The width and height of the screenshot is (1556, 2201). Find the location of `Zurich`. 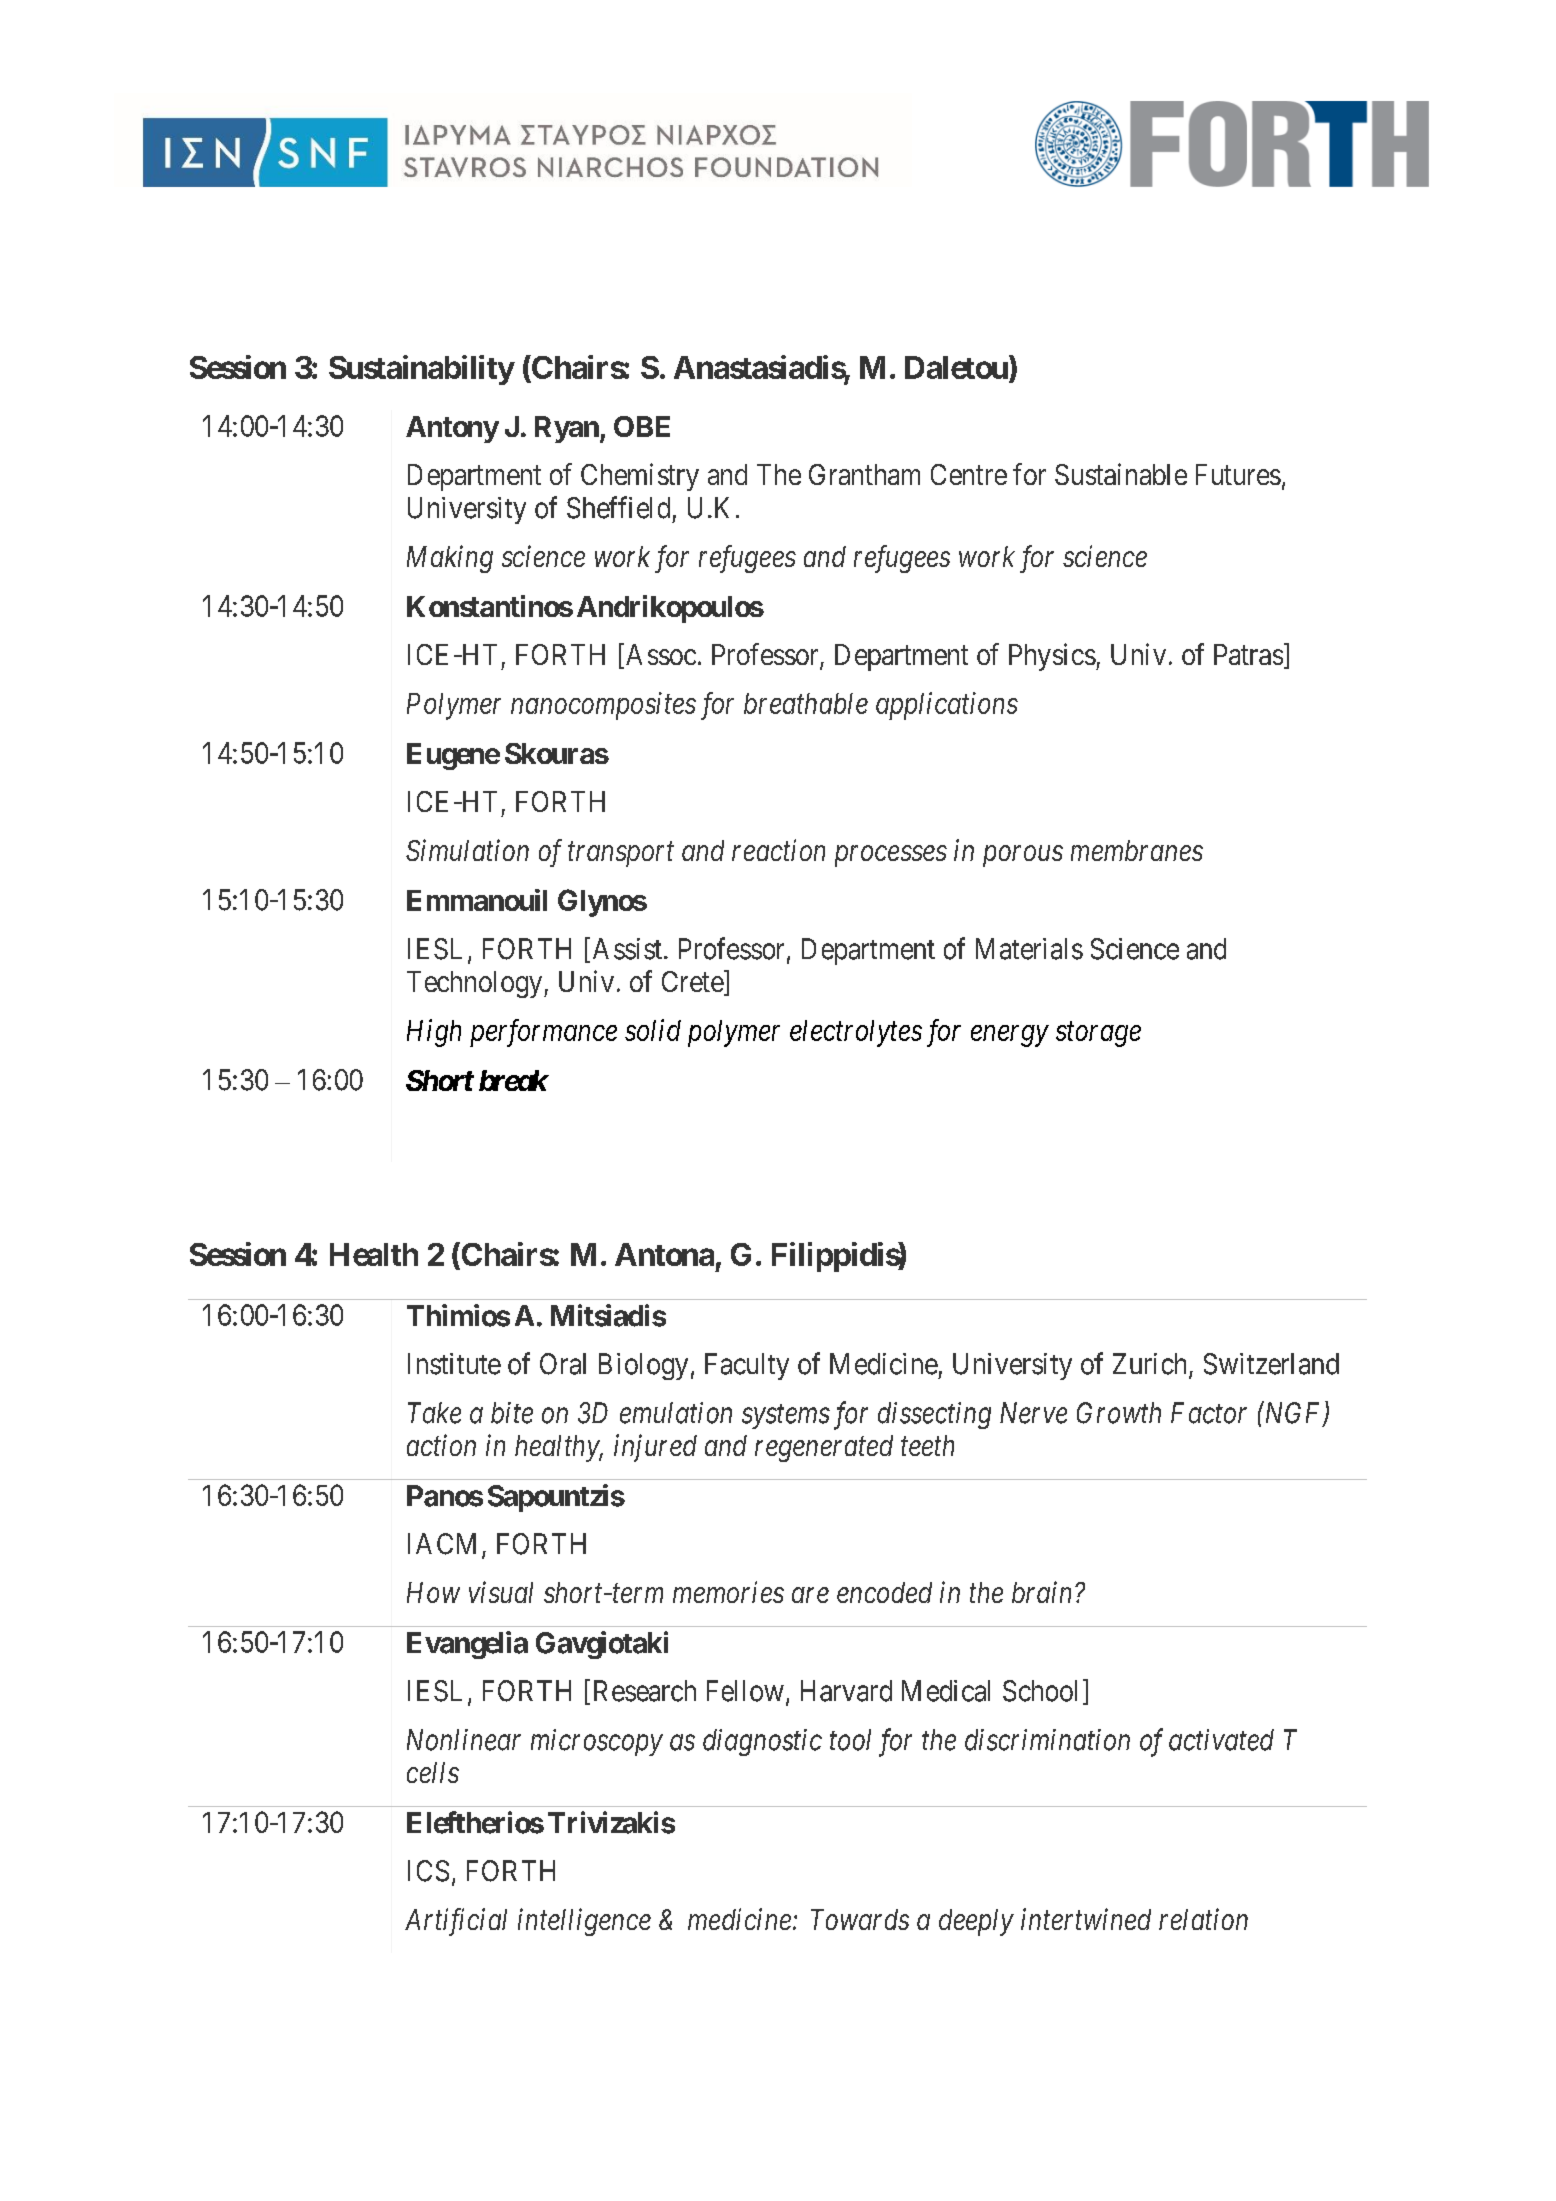

Zurich is located at coordinates (1151, 1365).
